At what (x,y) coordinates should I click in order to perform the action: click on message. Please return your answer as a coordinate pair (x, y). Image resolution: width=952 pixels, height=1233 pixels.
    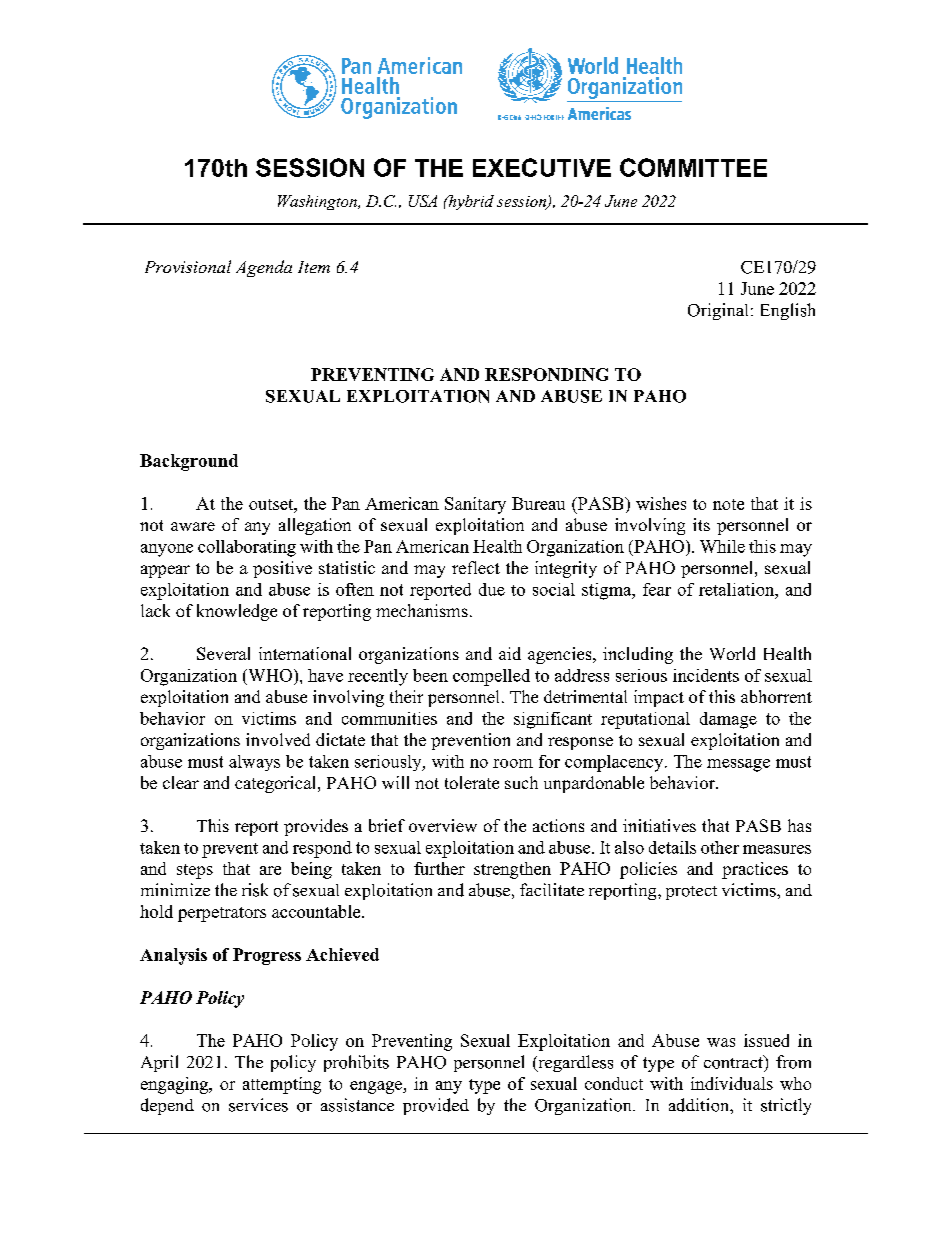
    Looking at the image, I should click on (738, 765).
